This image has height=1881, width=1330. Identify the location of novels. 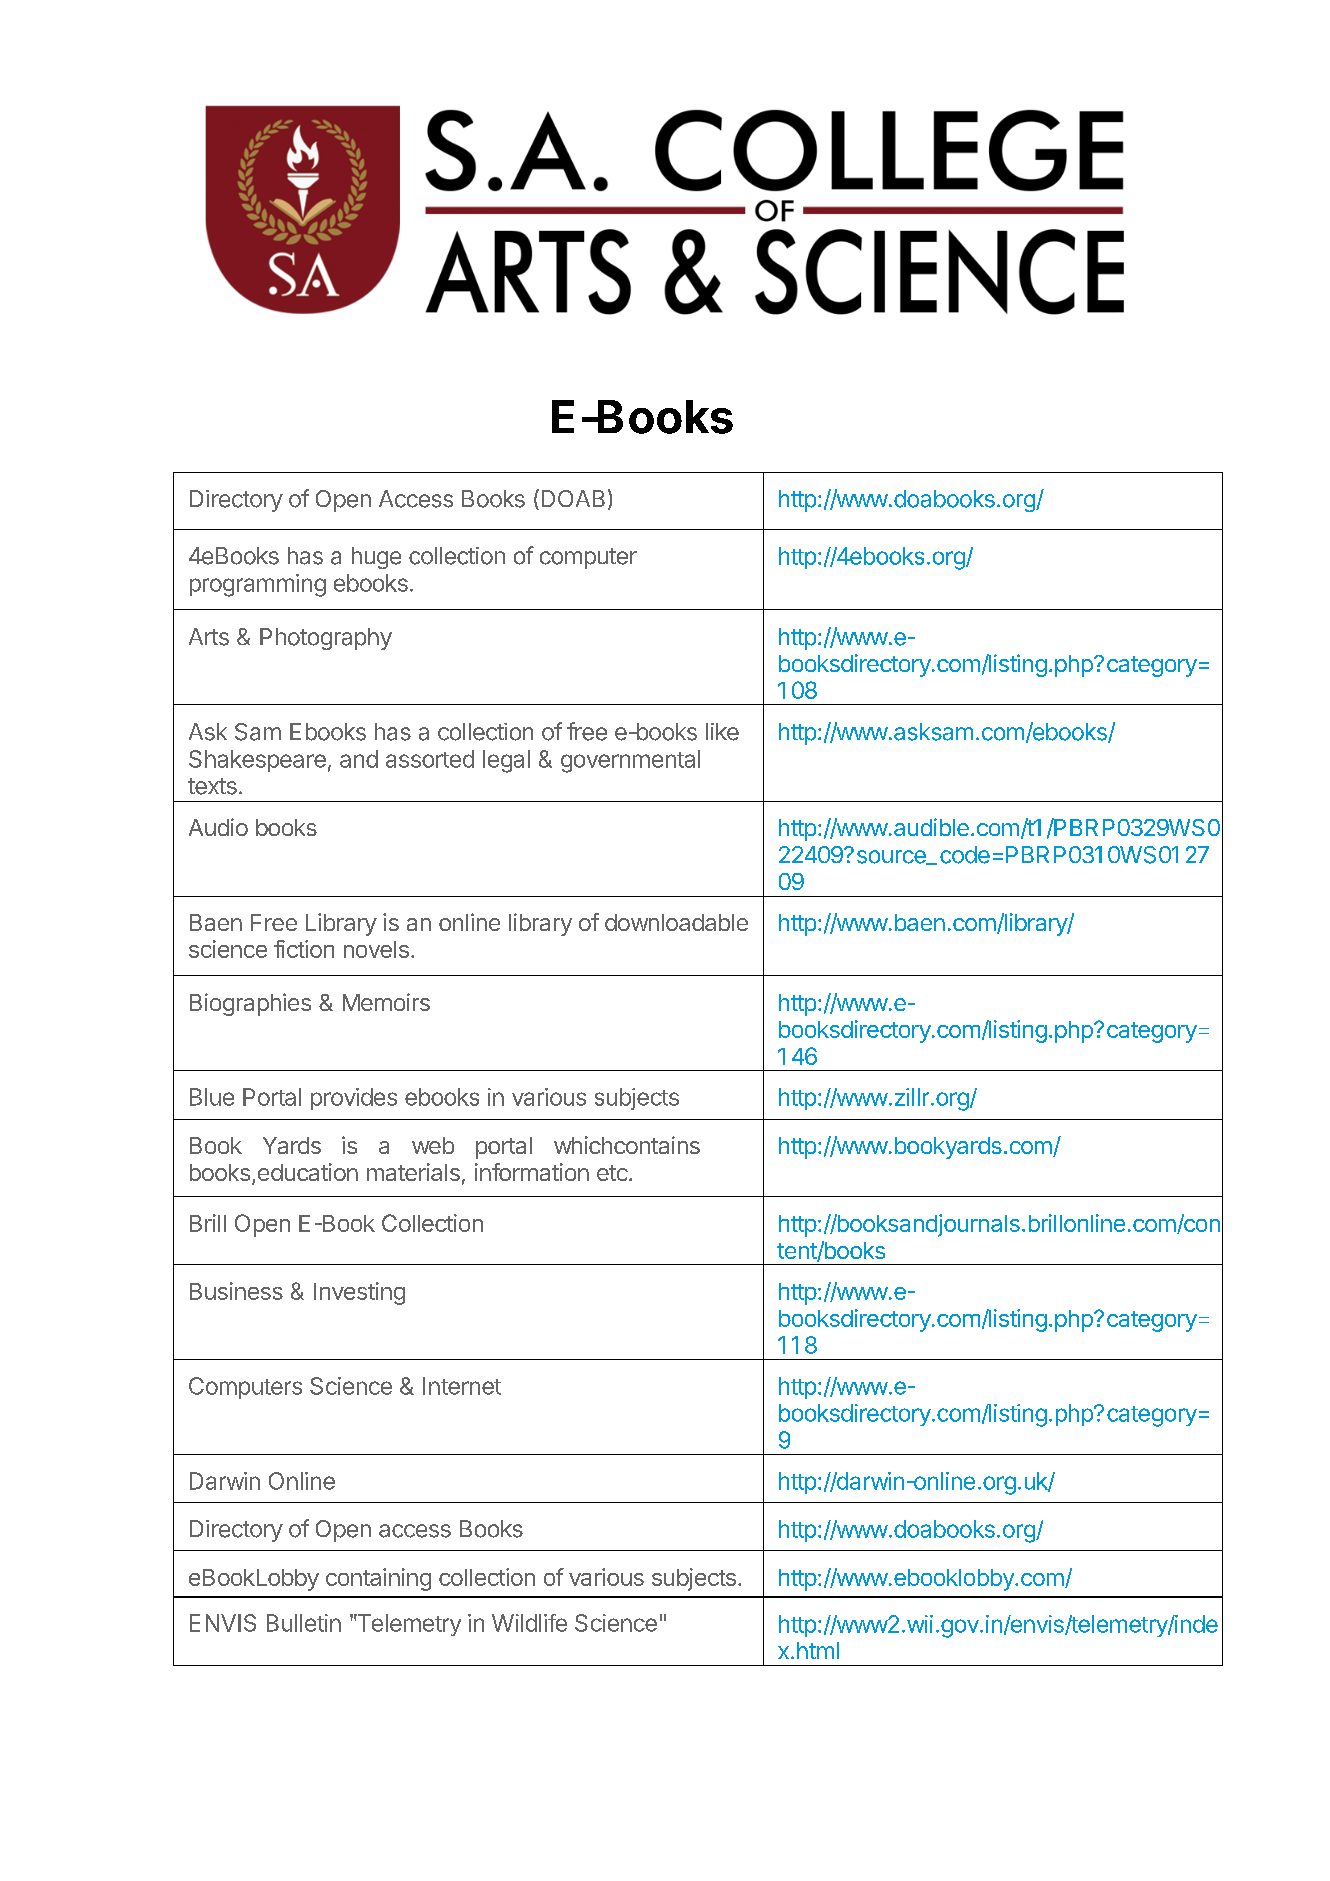
(376, 949).
